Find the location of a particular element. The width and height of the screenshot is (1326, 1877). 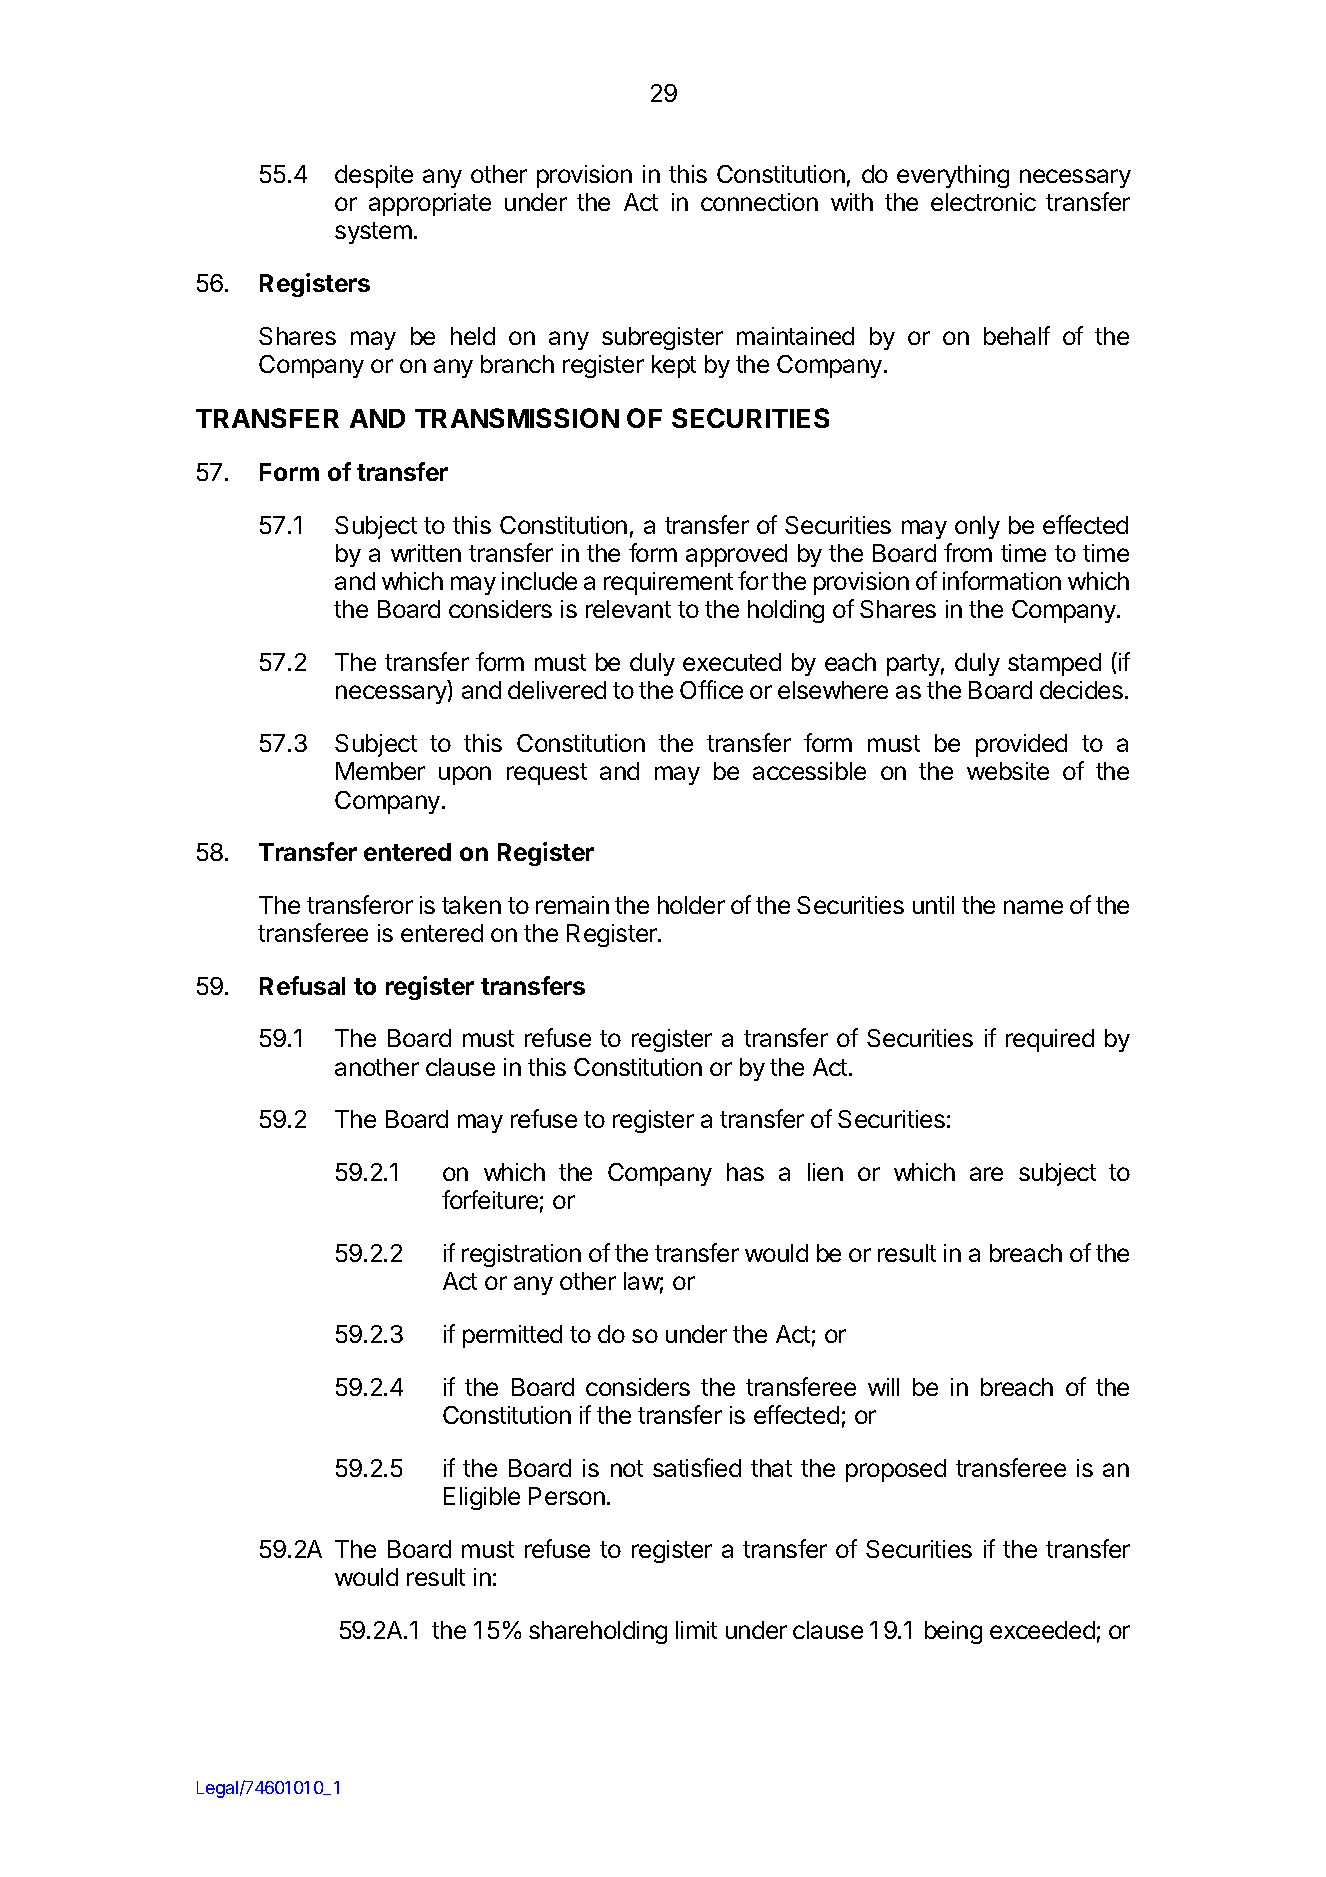

from is located at coordinates (968, 552).
